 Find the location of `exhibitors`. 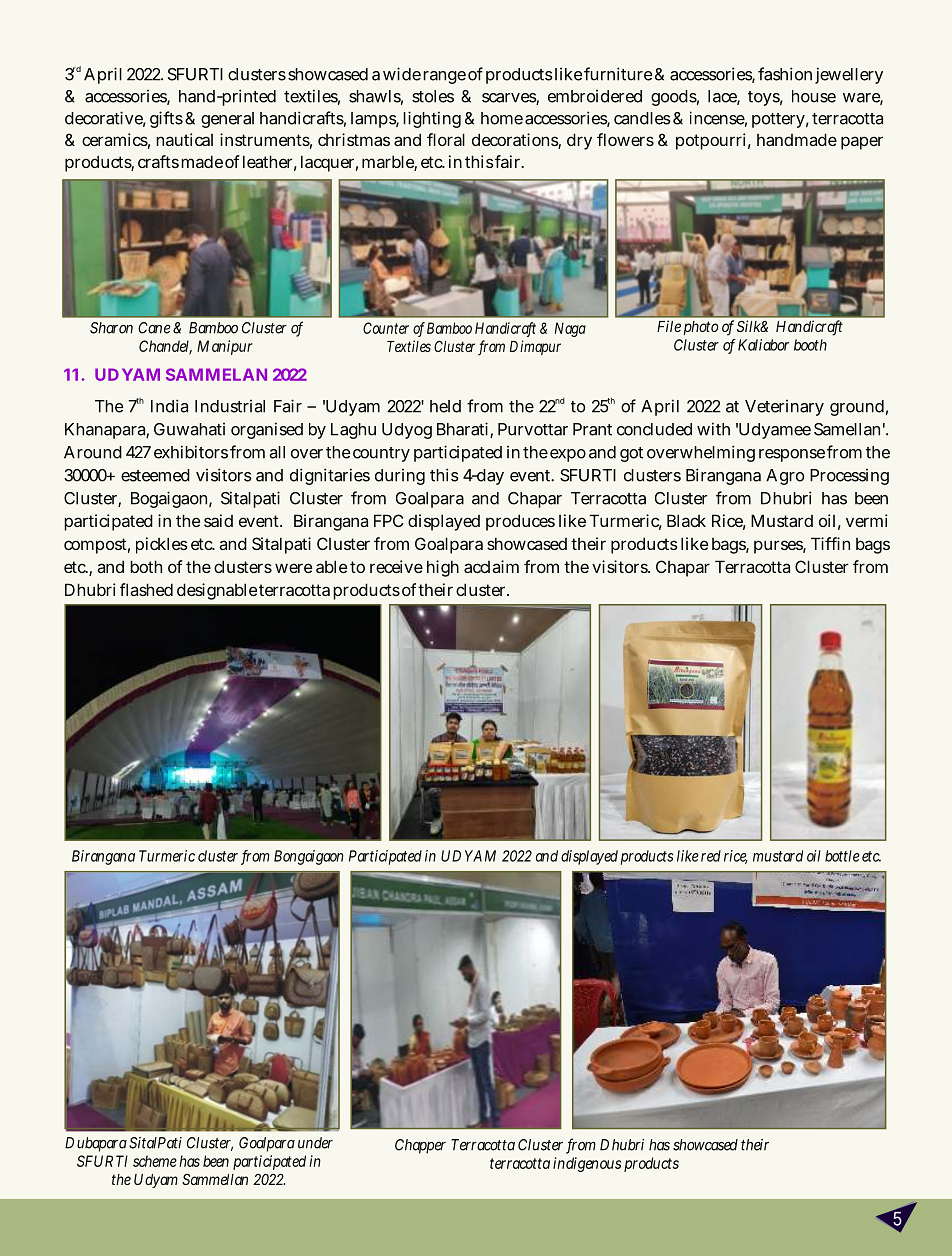

exhibitors is located at coordinates (191, 452).
